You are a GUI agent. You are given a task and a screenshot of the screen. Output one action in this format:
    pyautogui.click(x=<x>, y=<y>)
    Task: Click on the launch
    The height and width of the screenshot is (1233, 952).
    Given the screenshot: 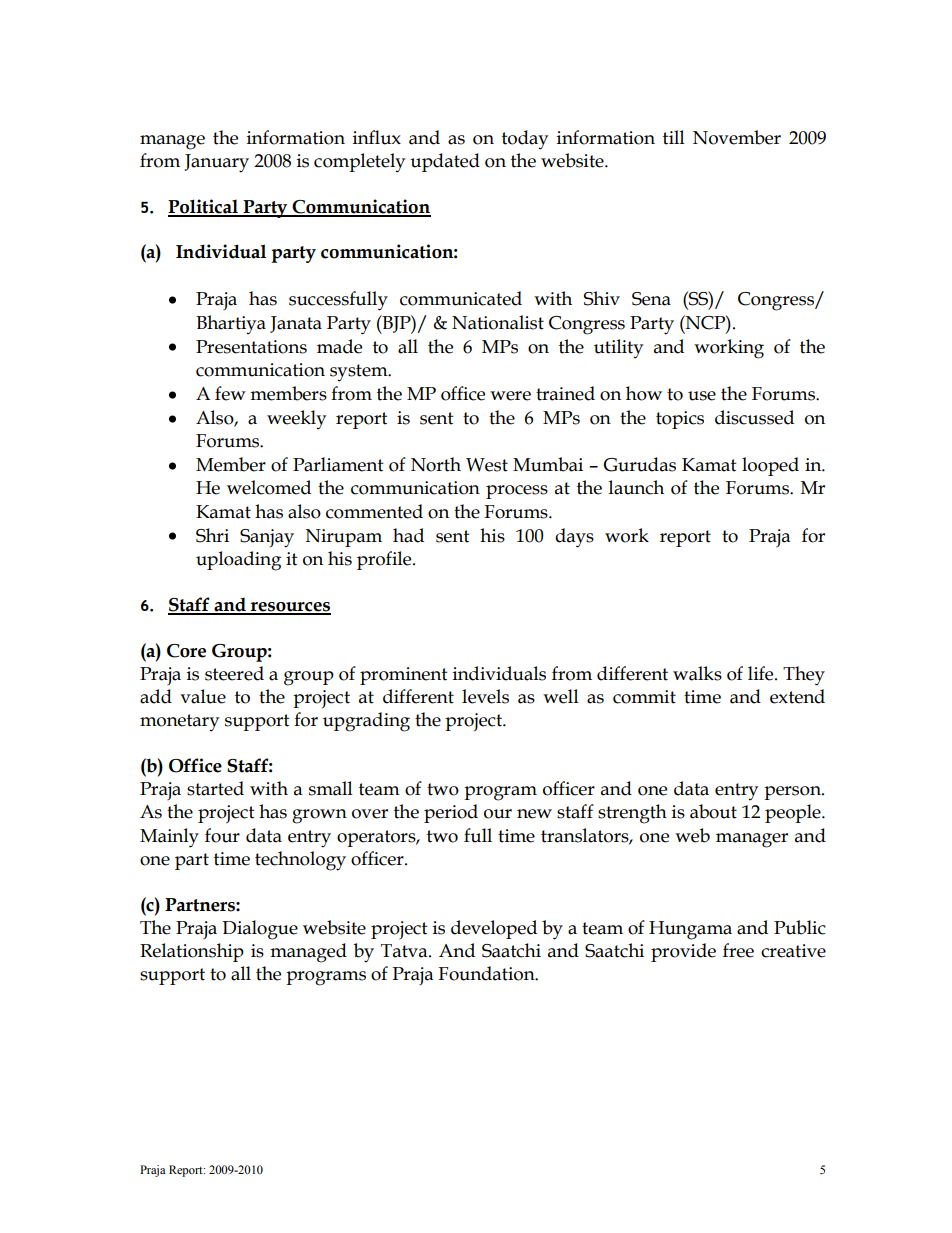 What is the action you would take?
    pyautogui.click(x=636, y=487)
